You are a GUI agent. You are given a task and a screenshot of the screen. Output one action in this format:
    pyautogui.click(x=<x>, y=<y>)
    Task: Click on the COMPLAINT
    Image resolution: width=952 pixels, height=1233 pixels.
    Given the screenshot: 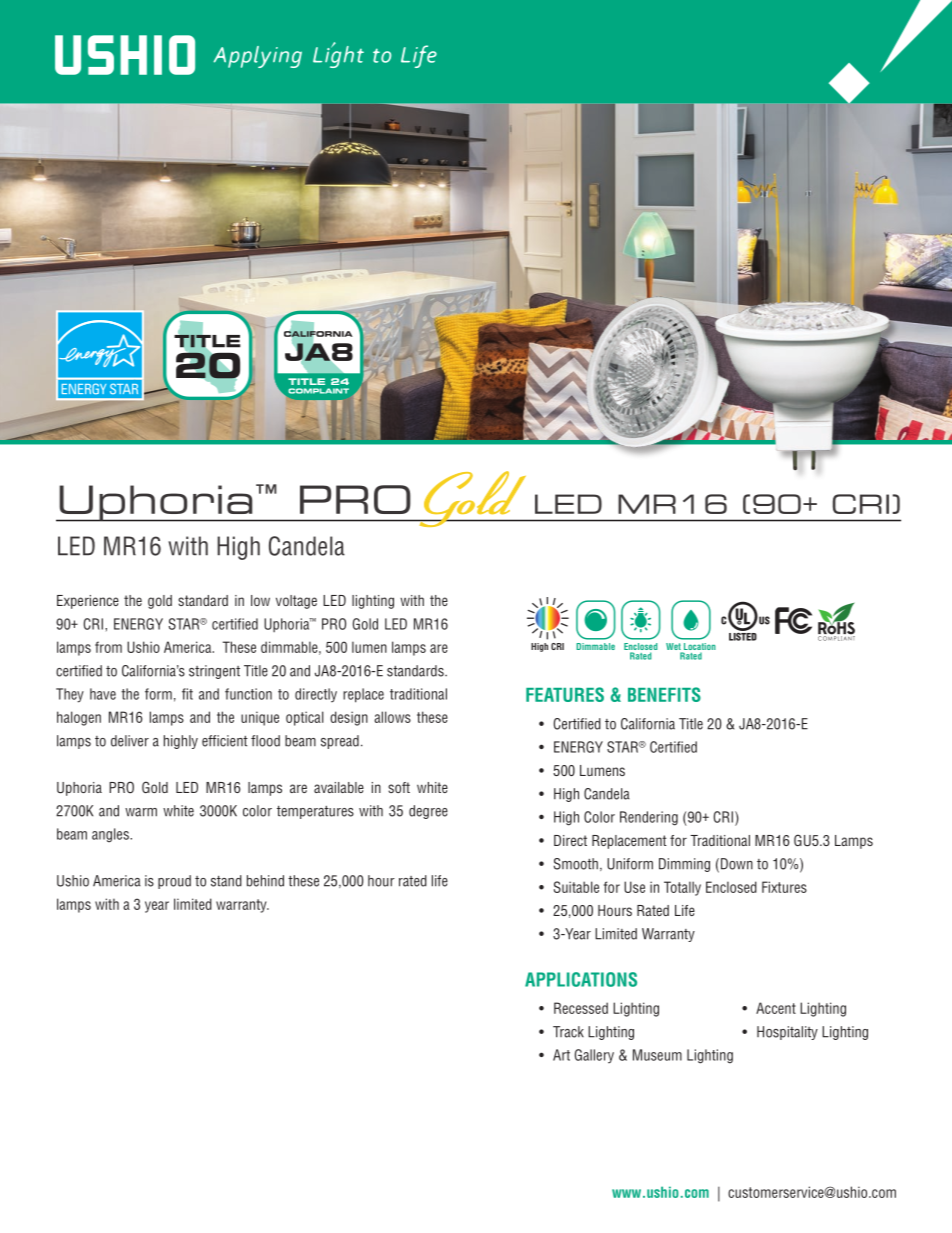 What is the action you would take?
    pyautogui.click(x=318, y=391)
